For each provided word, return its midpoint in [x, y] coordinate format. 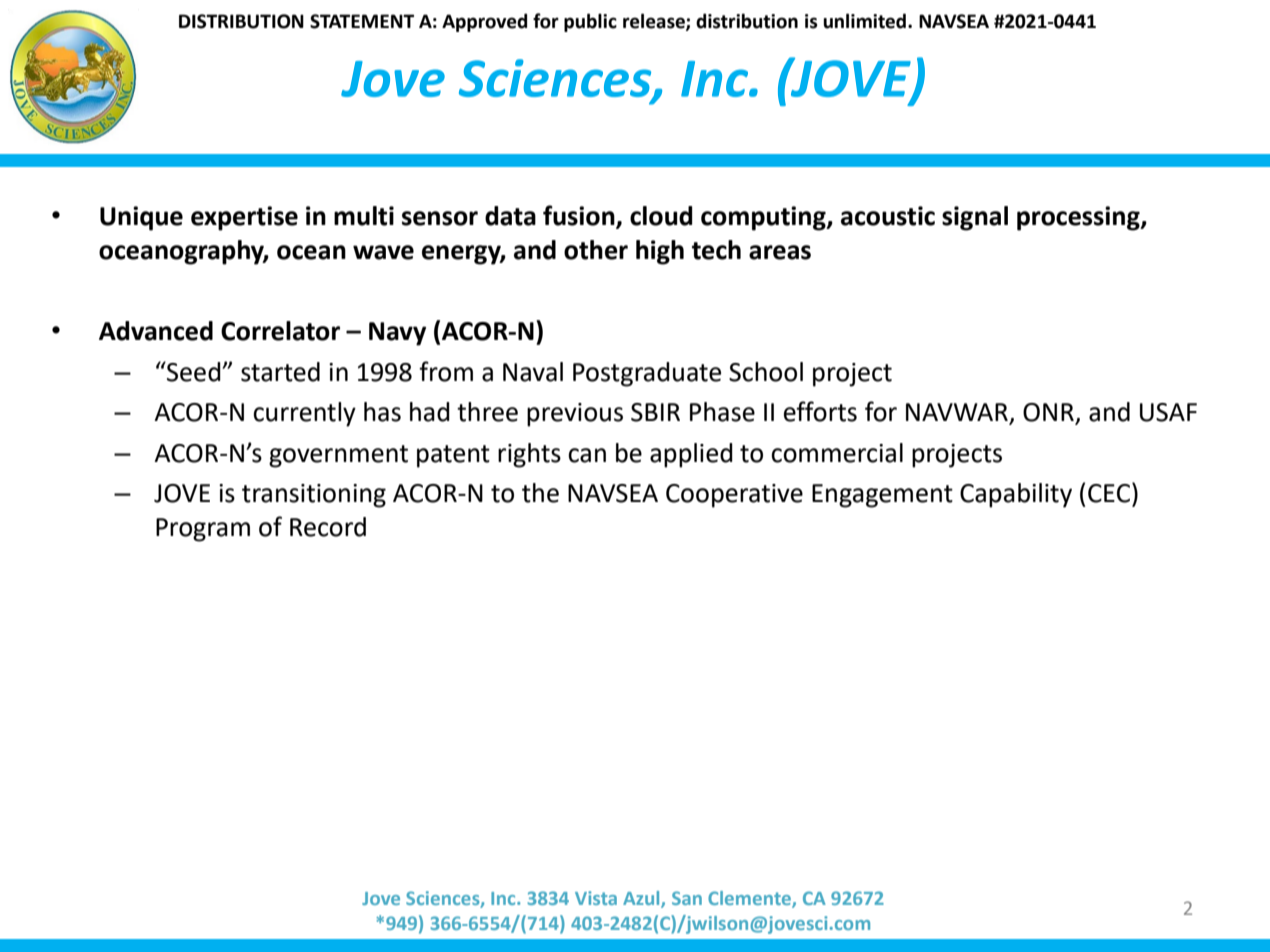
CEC [1109, 493]
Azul [642, 899]
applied [691, 455]
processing [1079, 218]
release [655, 21]
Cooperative [734, 496]
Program [203, 530]
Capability [1016, 495]
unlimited [864, 21]
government [338, 456]
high [660, 252]
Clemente [750, 899]
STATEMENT [362, 21]
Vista [596, 898]
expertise [244, 218]
